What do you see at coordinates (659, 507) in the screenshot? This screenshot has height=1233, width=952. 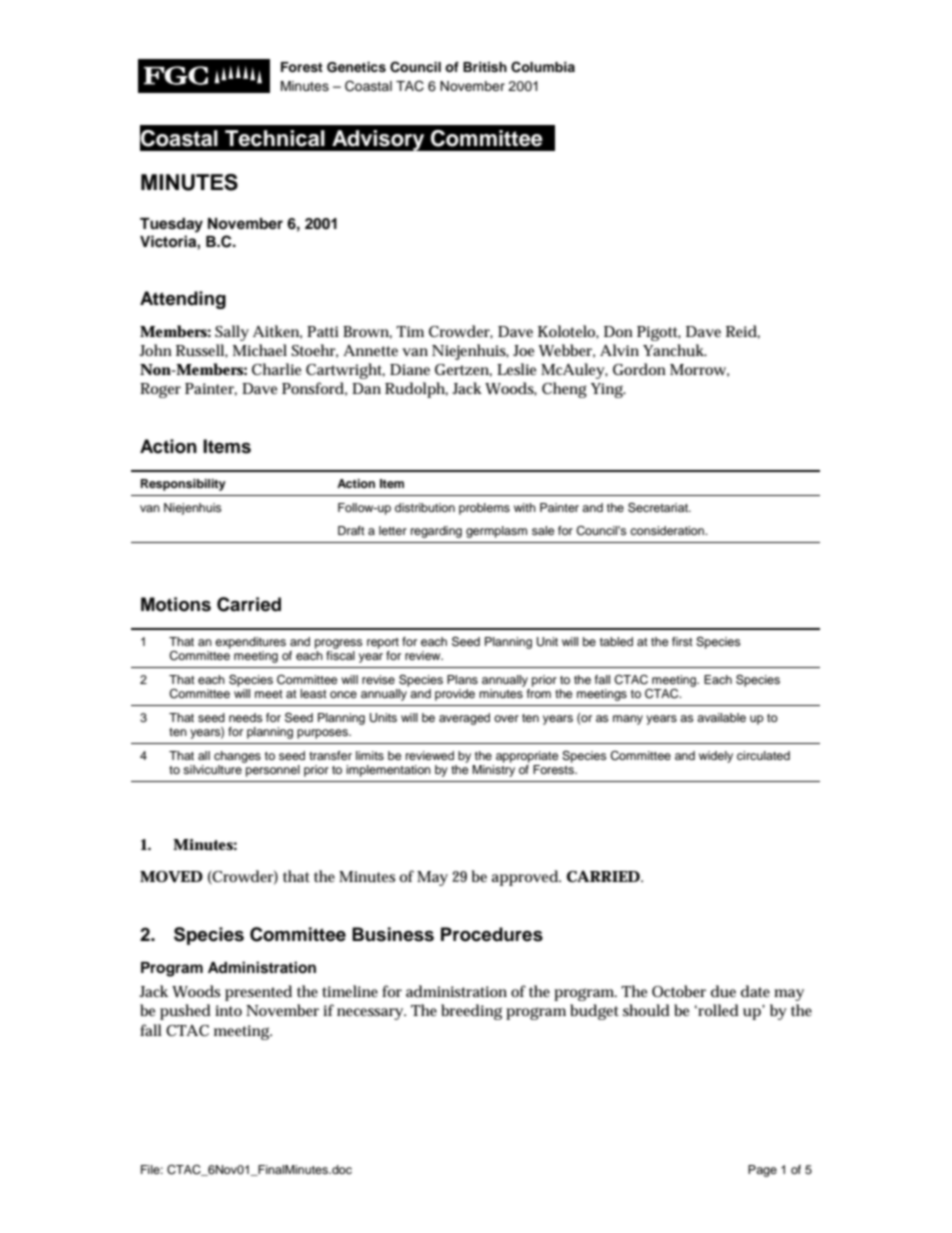 I see `Secretariat` at bounding box center [659, 507].
